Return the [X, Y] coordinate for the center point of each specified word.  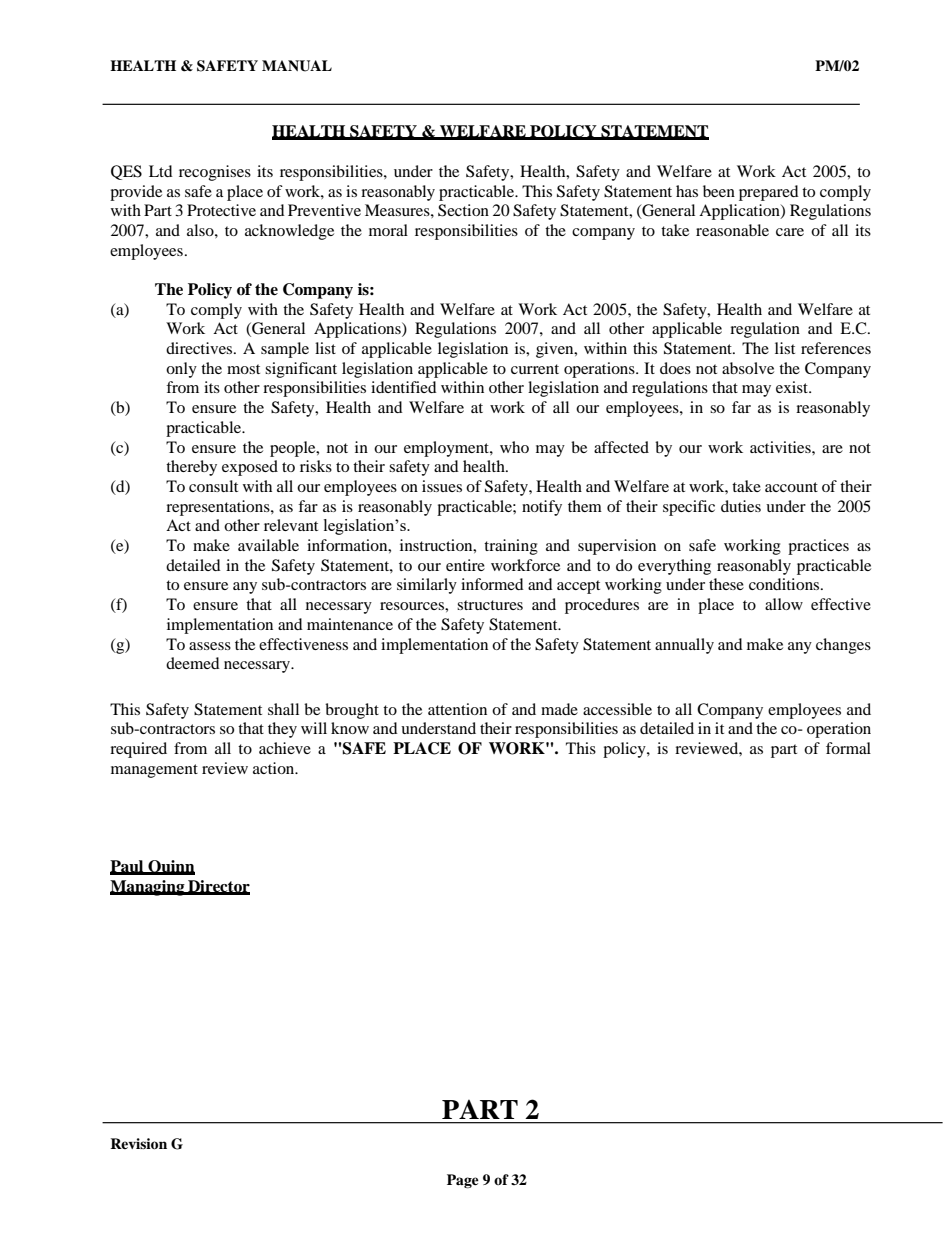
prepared [769, 193]
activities [781, 447]
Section [463, 210]
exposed [250, 468]
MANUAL [297, 66]
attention [457, 709]
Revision [138, 1144]
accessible [617, 709]
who [514, 447]
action [275, 768]
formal [848, 748]
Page [463, 1181]
